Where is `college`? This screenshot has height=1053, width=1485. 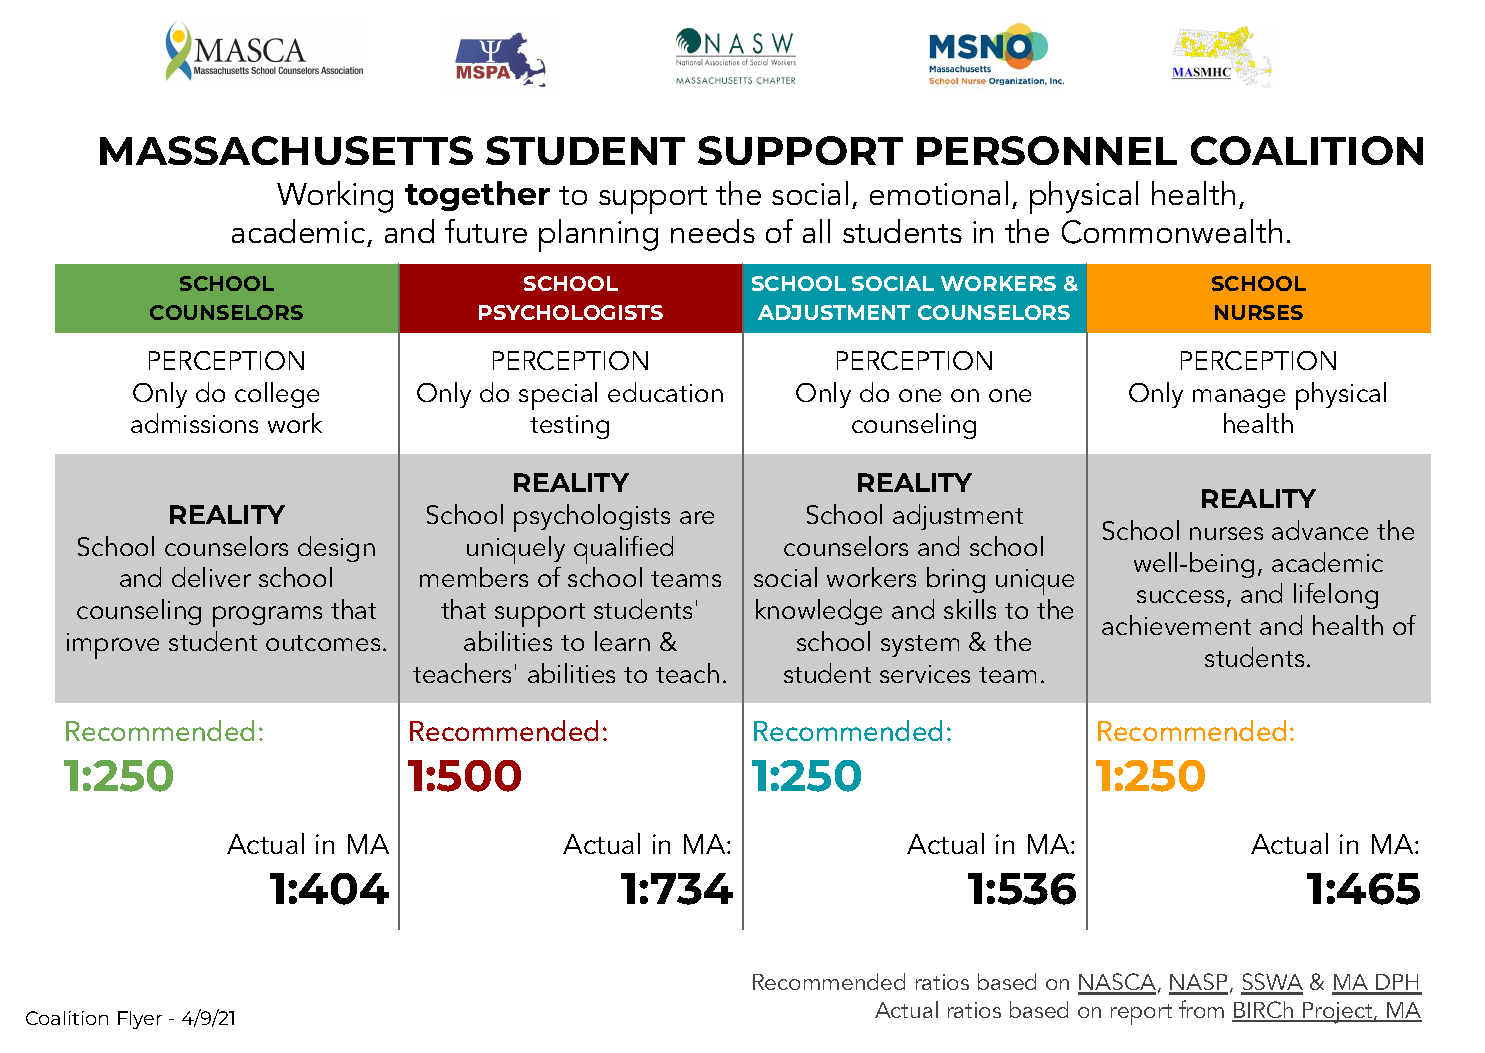 college is located at coordinates (277, 395).
